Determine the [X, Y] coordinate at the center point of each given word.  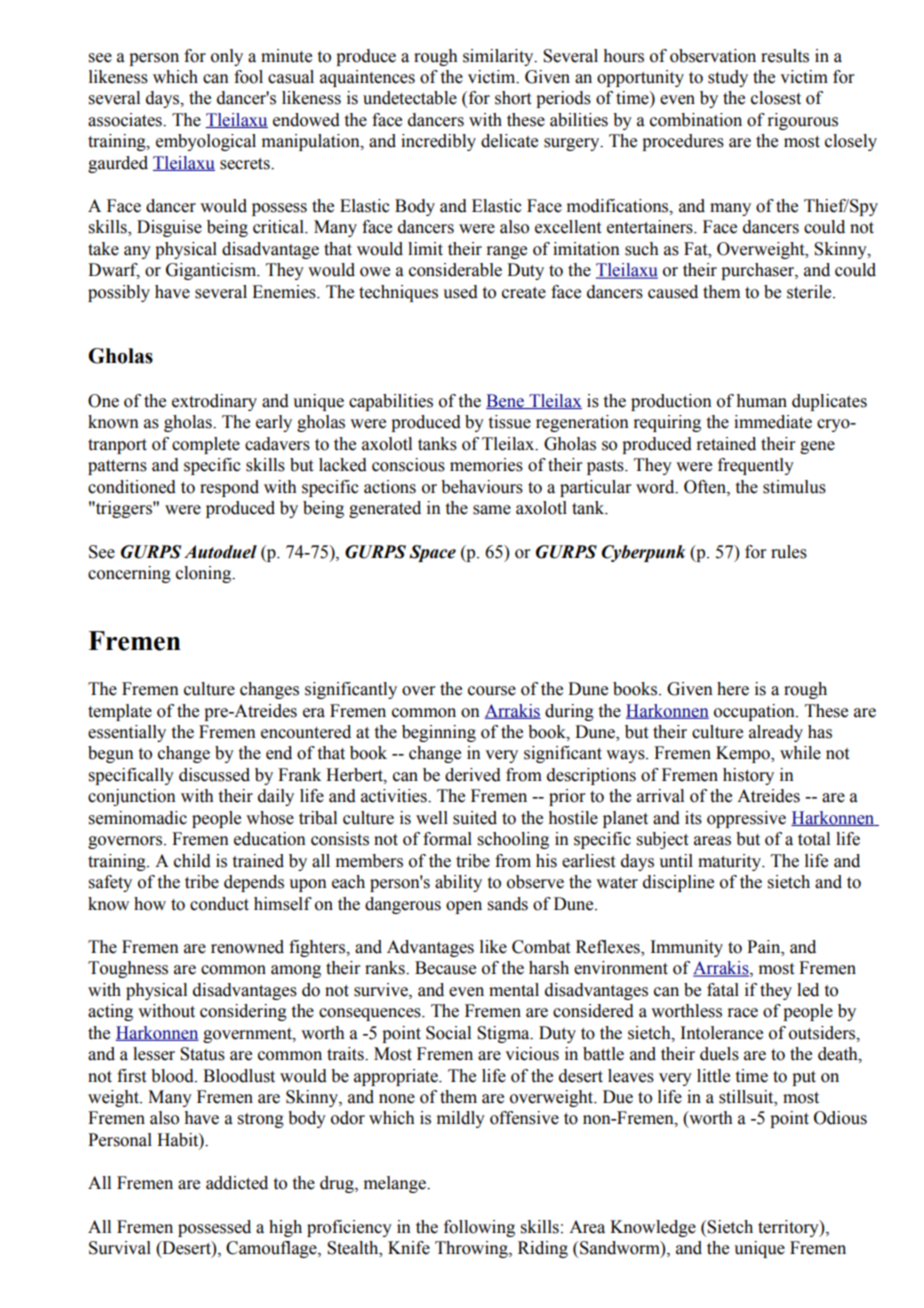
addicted [237, 1183]
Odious [840, 1118]
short [513, 98]
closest [776, 98]
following [479, 1228]
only [227, 57]
